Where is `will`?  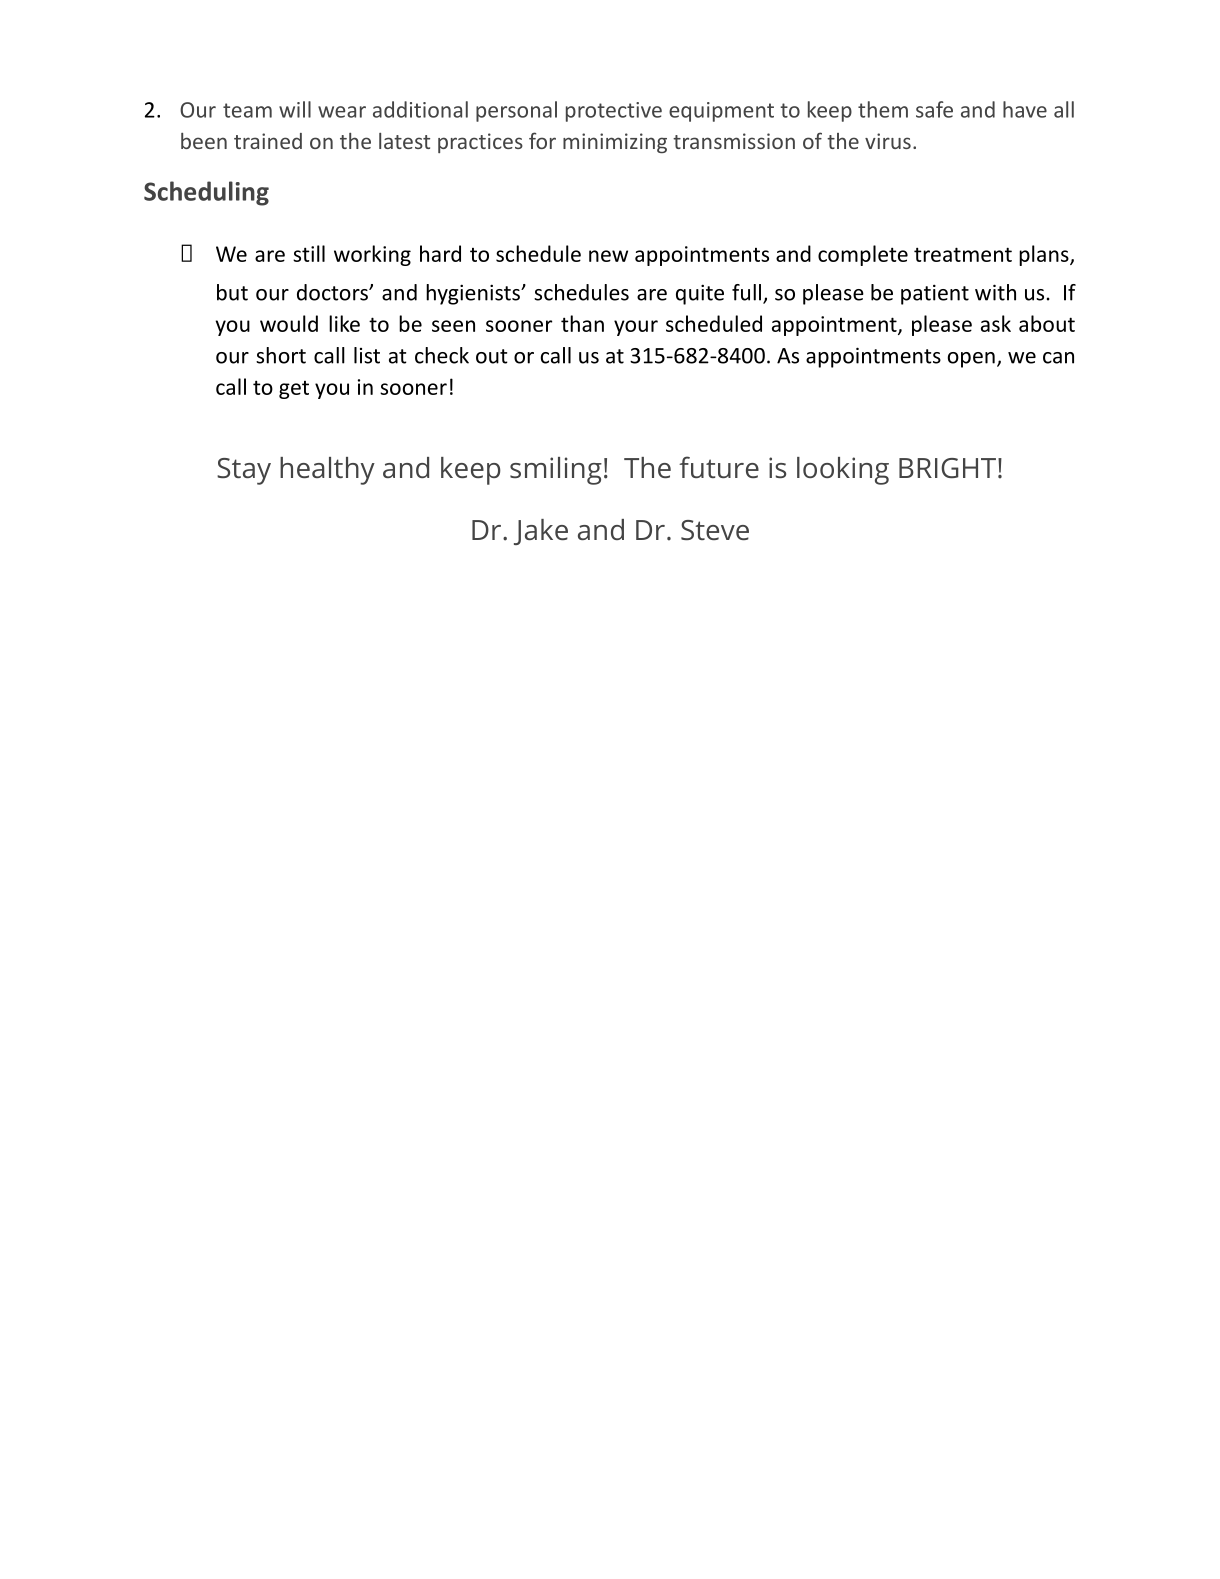
will is located at coordinates (295, 109).
